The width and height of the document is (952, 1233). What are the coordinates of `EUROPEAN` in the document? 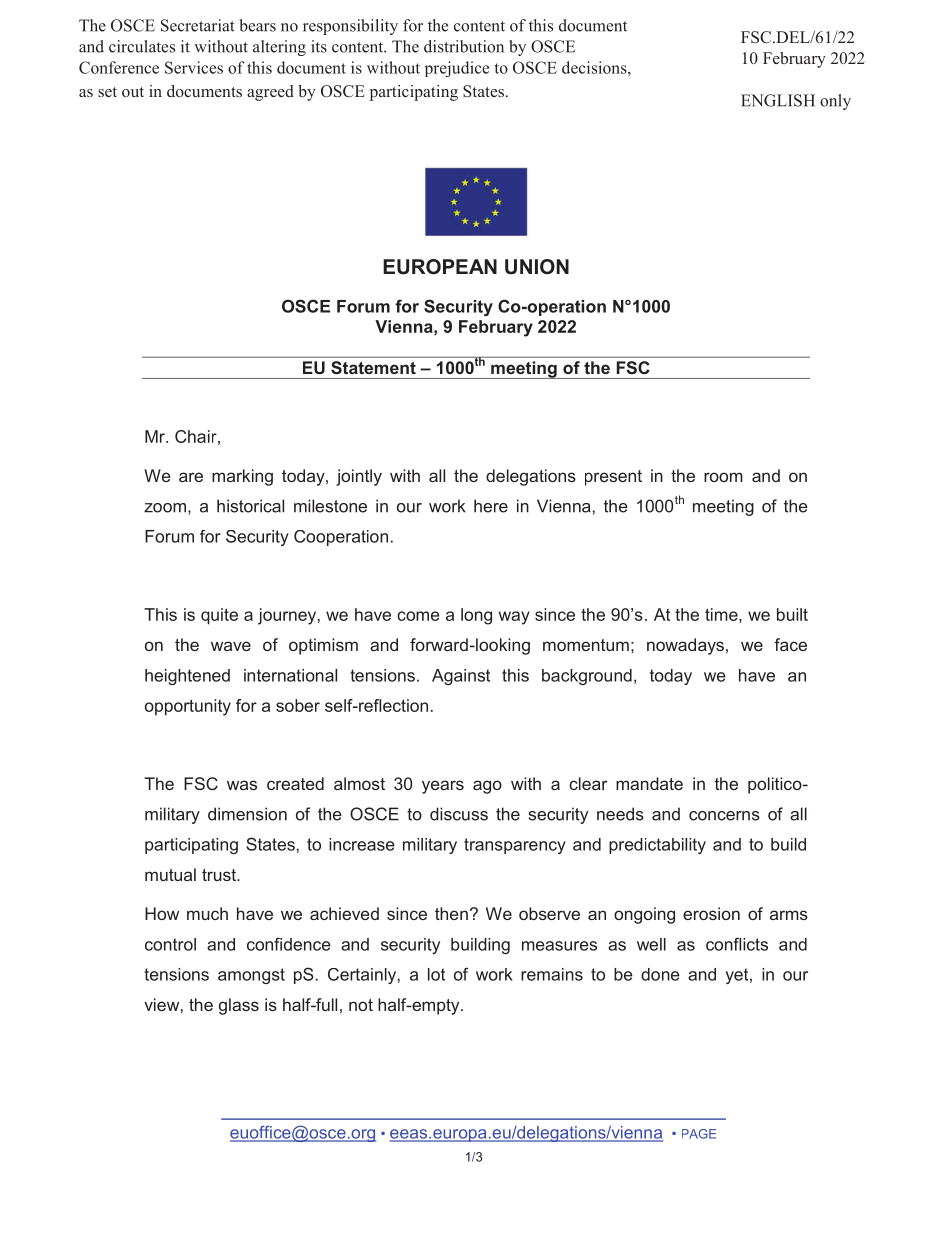 It's located at (440, 267).
